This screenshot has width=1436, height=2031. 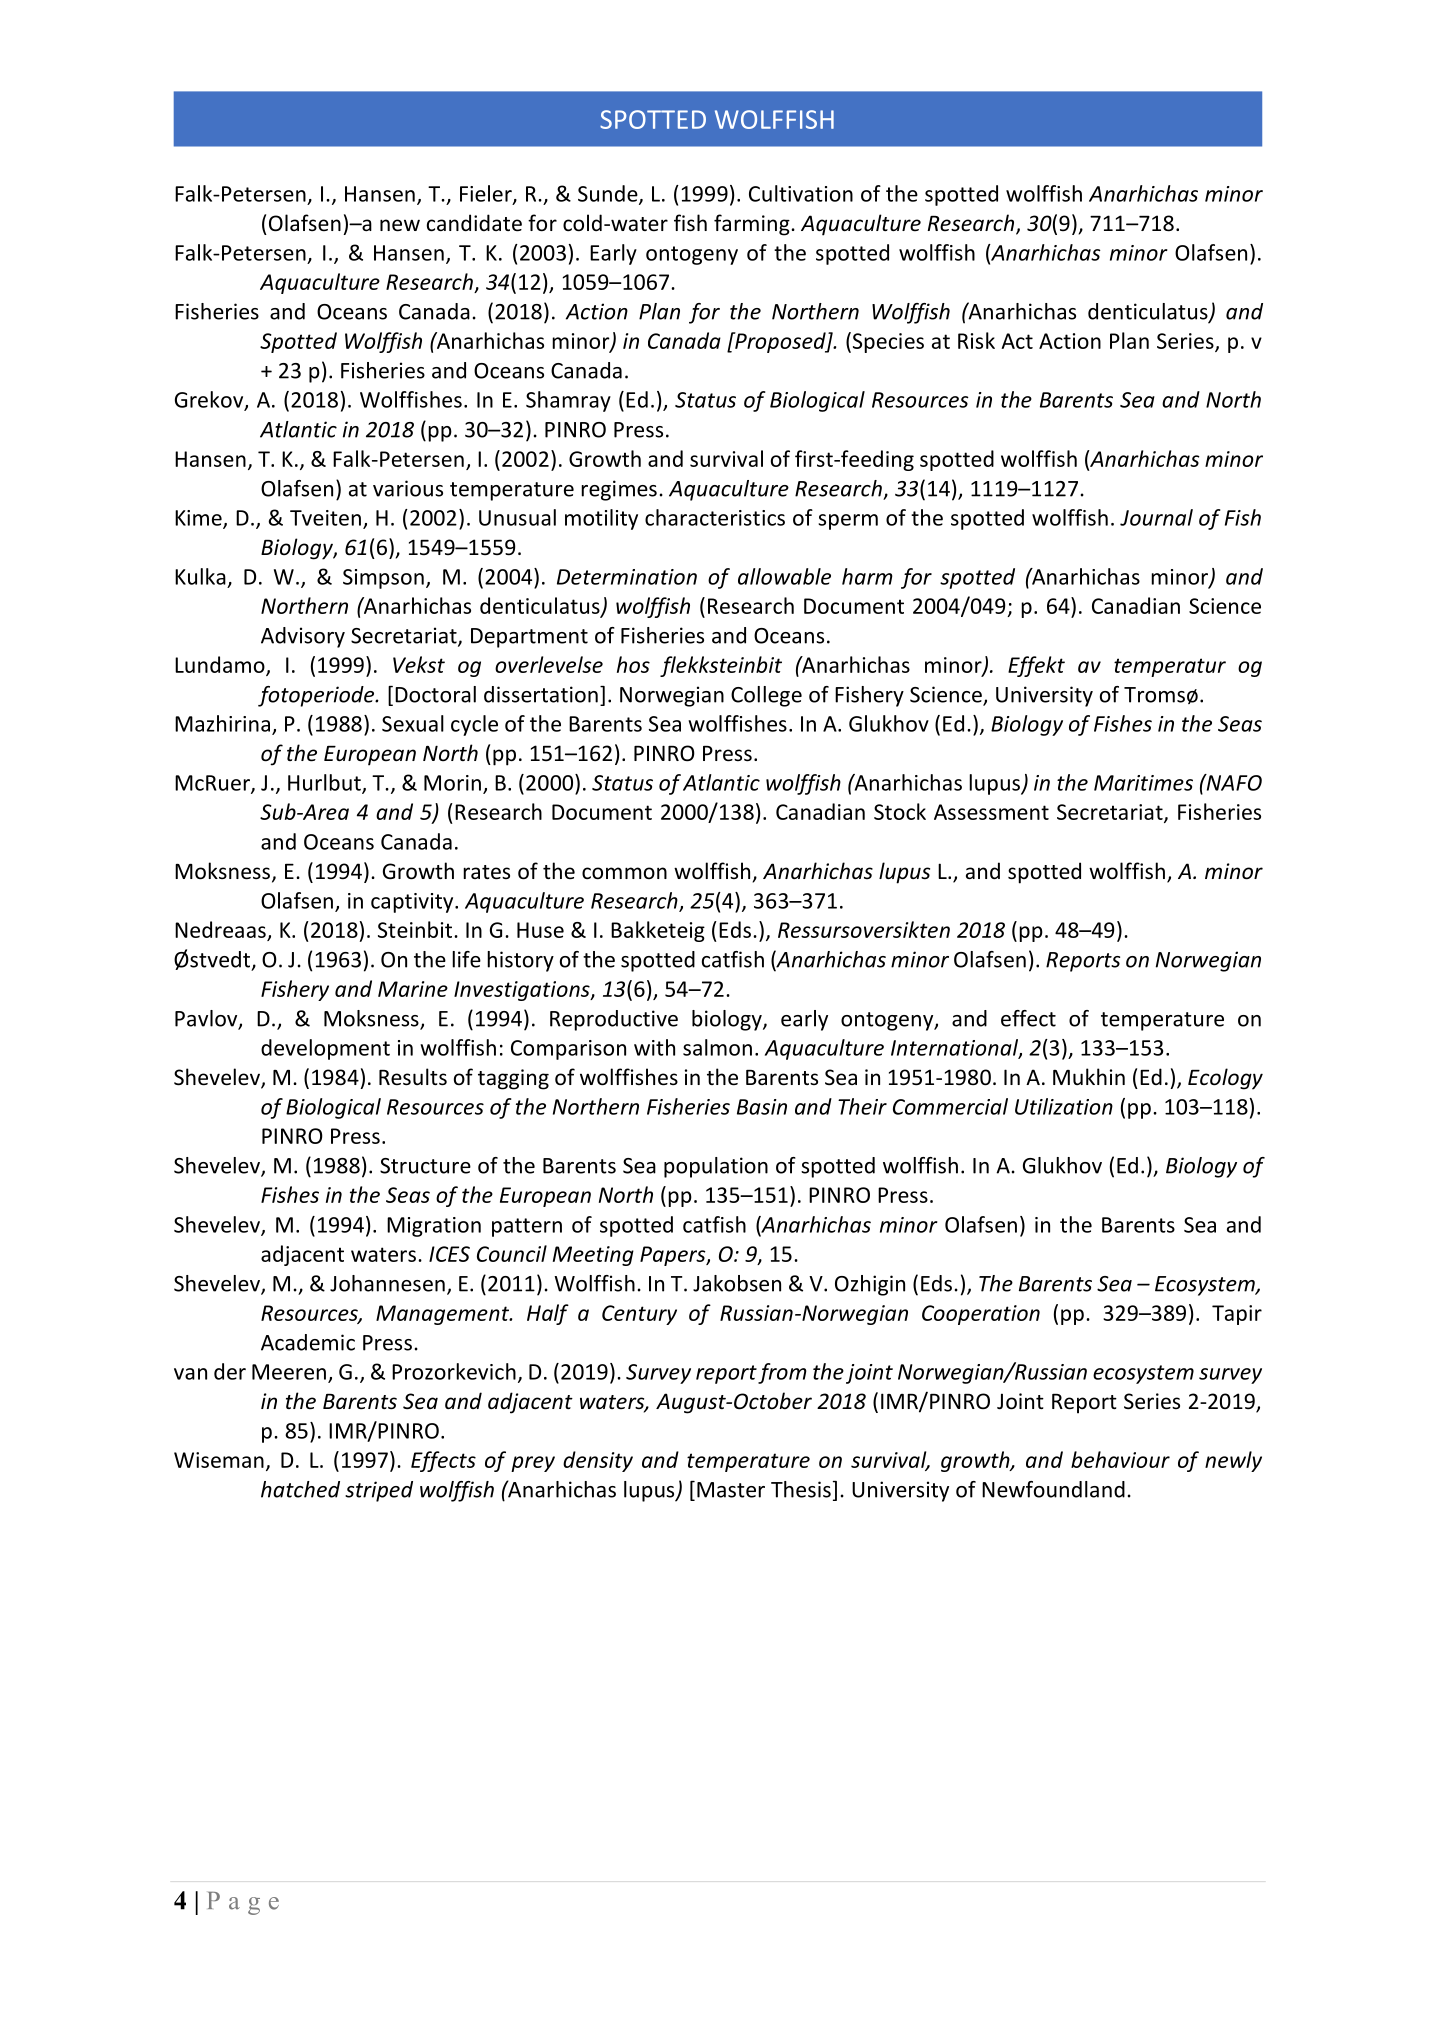 What do you see at coordinates (243, 1903) in the screenshot?
I see `Page` at bounding box center [243, 1903].
